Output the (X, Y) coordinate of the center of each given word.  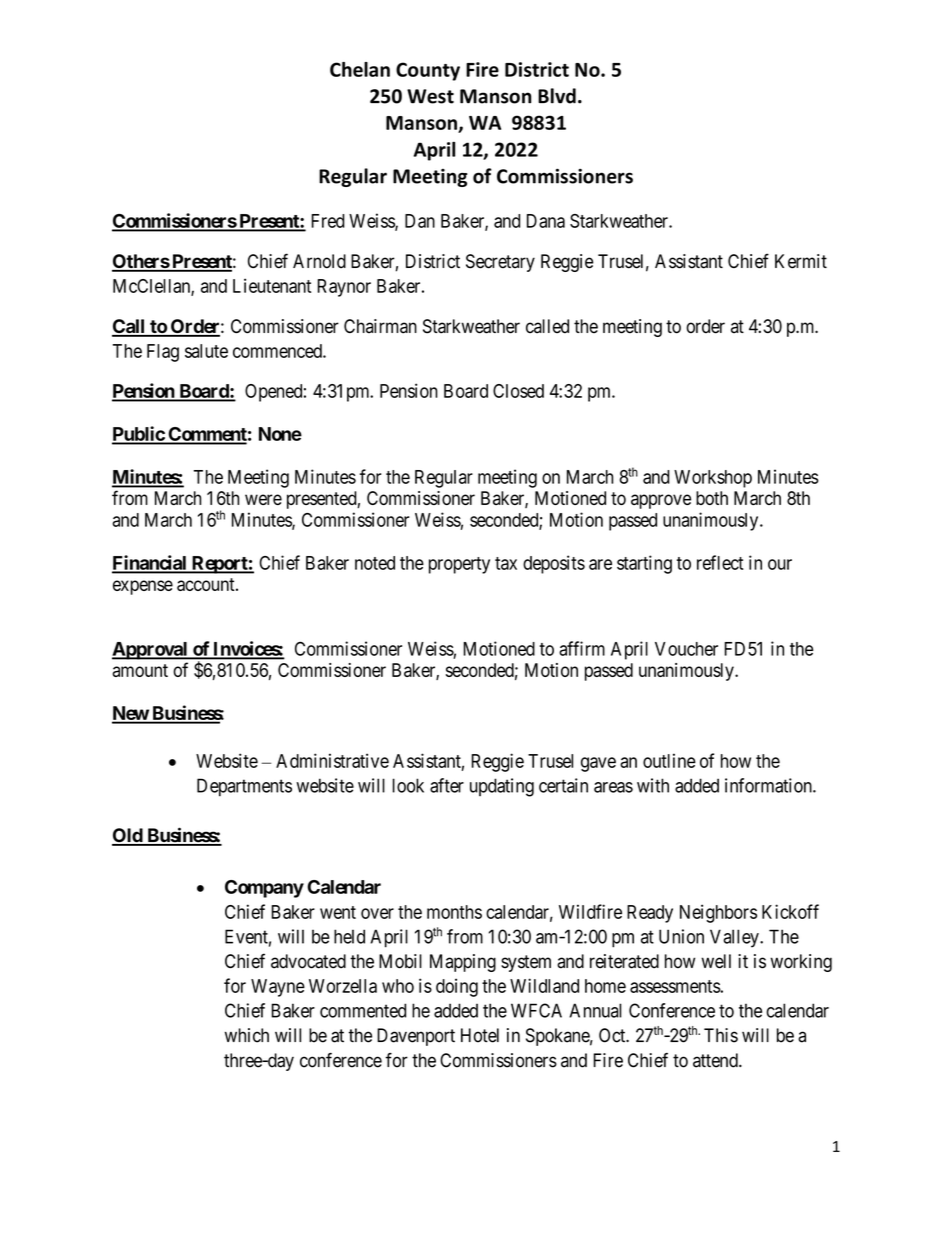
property (459, 565)
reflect (720, 562)
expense (143, 587)
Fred (328, 221)
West (430, 96)
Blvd (557, 96)
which (247, 1035)
